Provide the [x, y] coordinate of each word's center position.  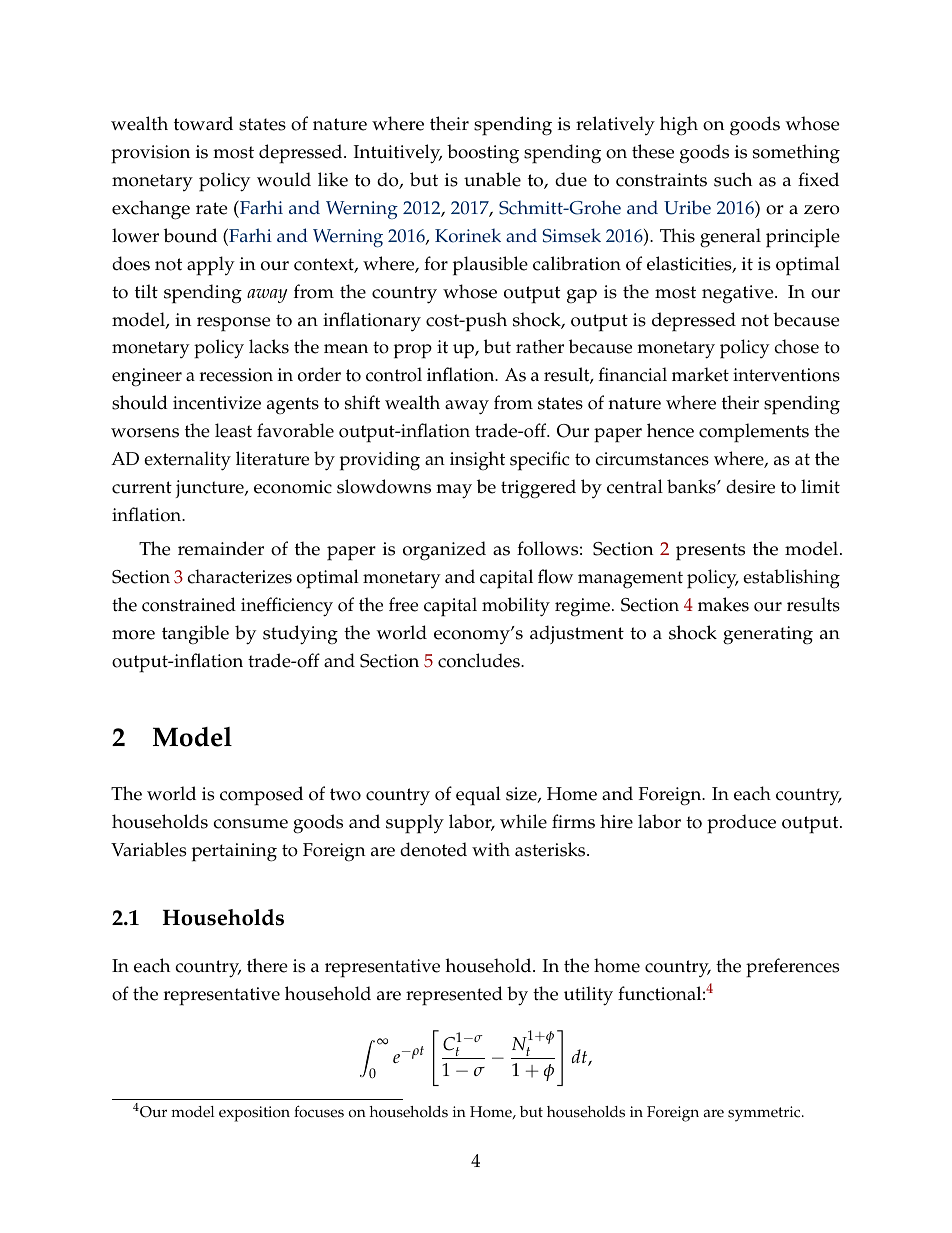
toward [203, 123]
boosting [483, 154]
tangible [195, 635]
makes [723, 604]
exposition [254, 1114]
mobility [516, 607]
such [733, 179]
